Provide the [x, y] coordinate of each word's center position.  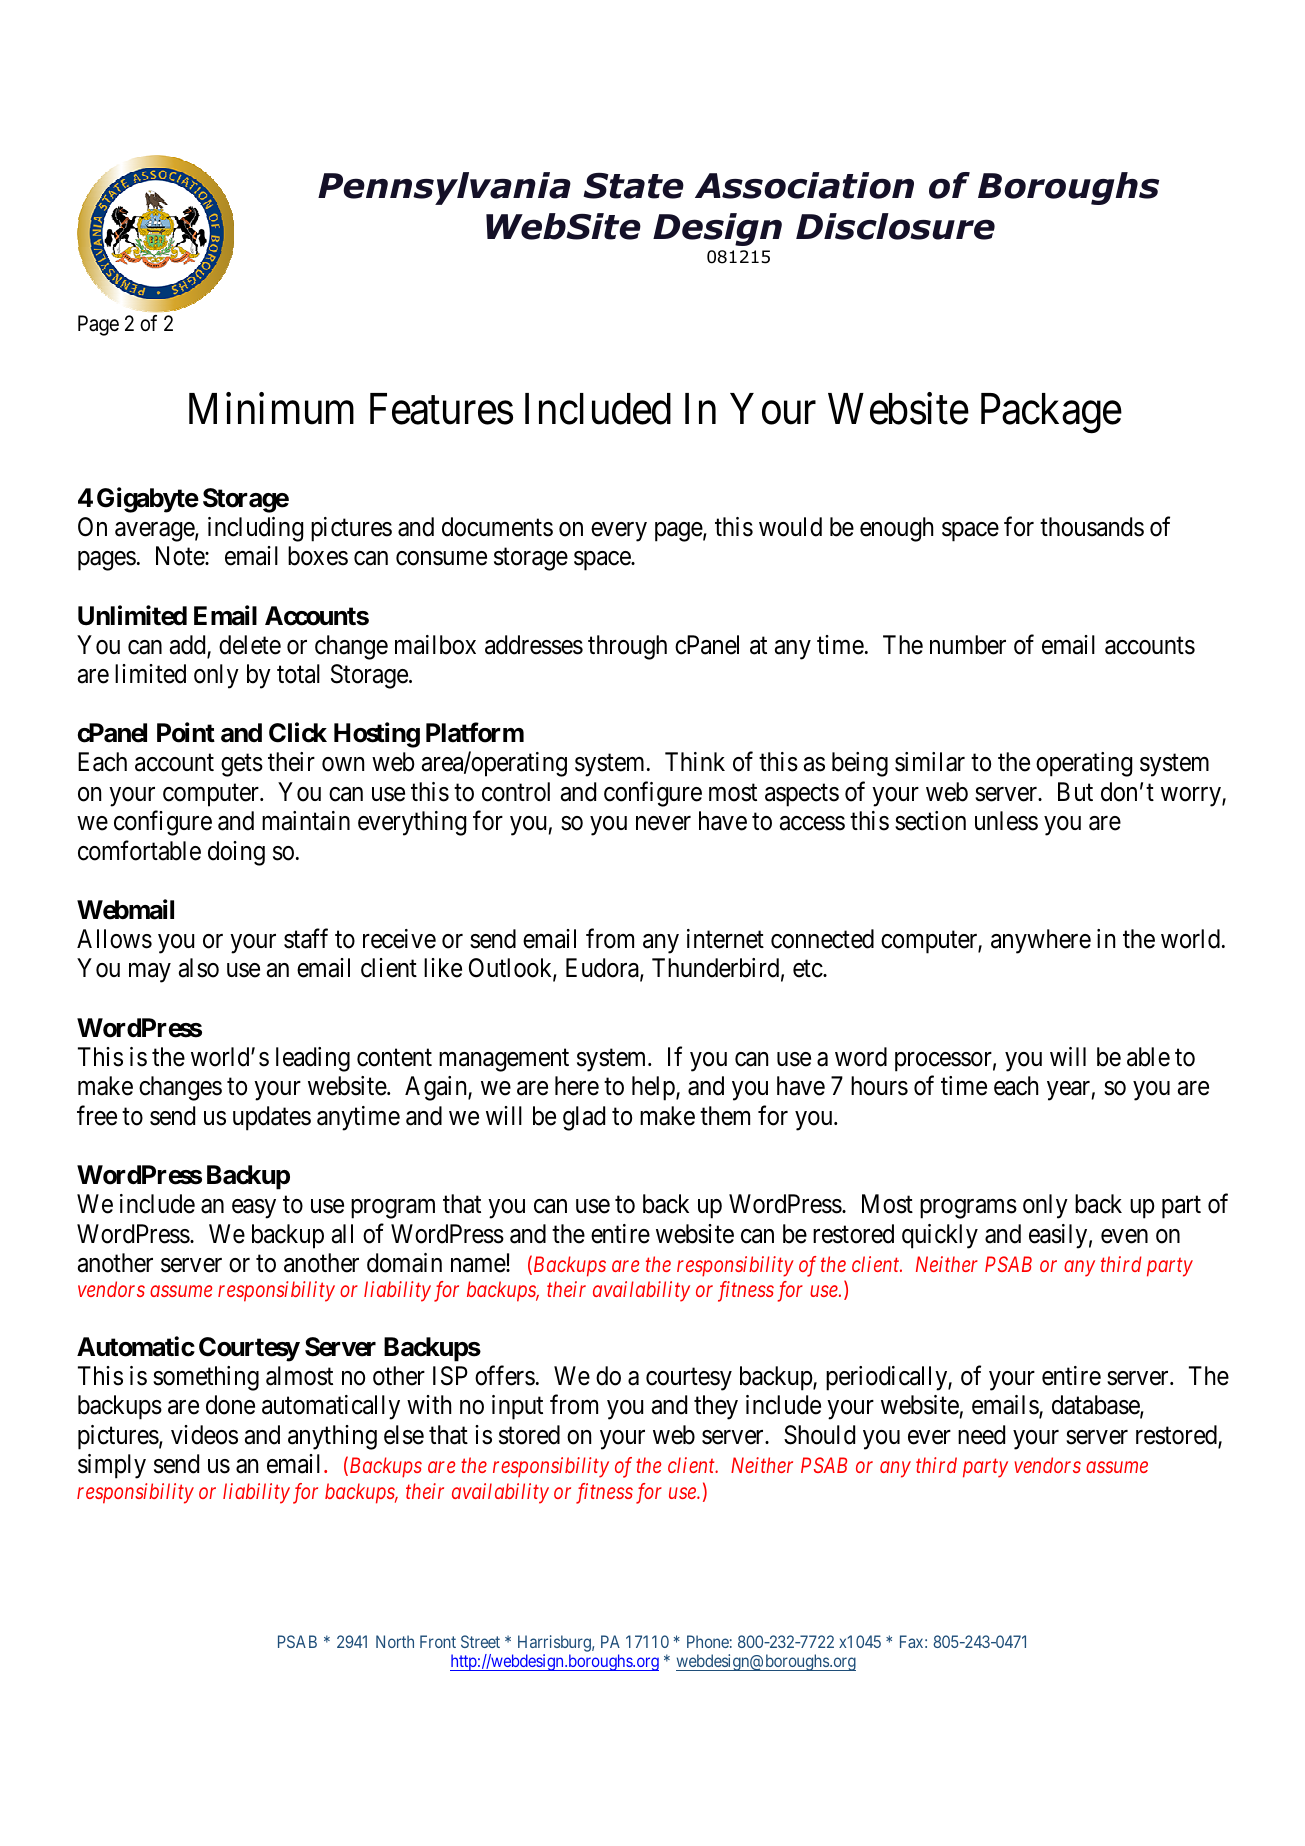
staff [306, 938]
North [395, 1641]
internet [725, 939]
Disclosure [895, 226]
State [634, 186]
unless [1006, 821]
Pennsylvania [444, 188]
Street [480, 1641]
